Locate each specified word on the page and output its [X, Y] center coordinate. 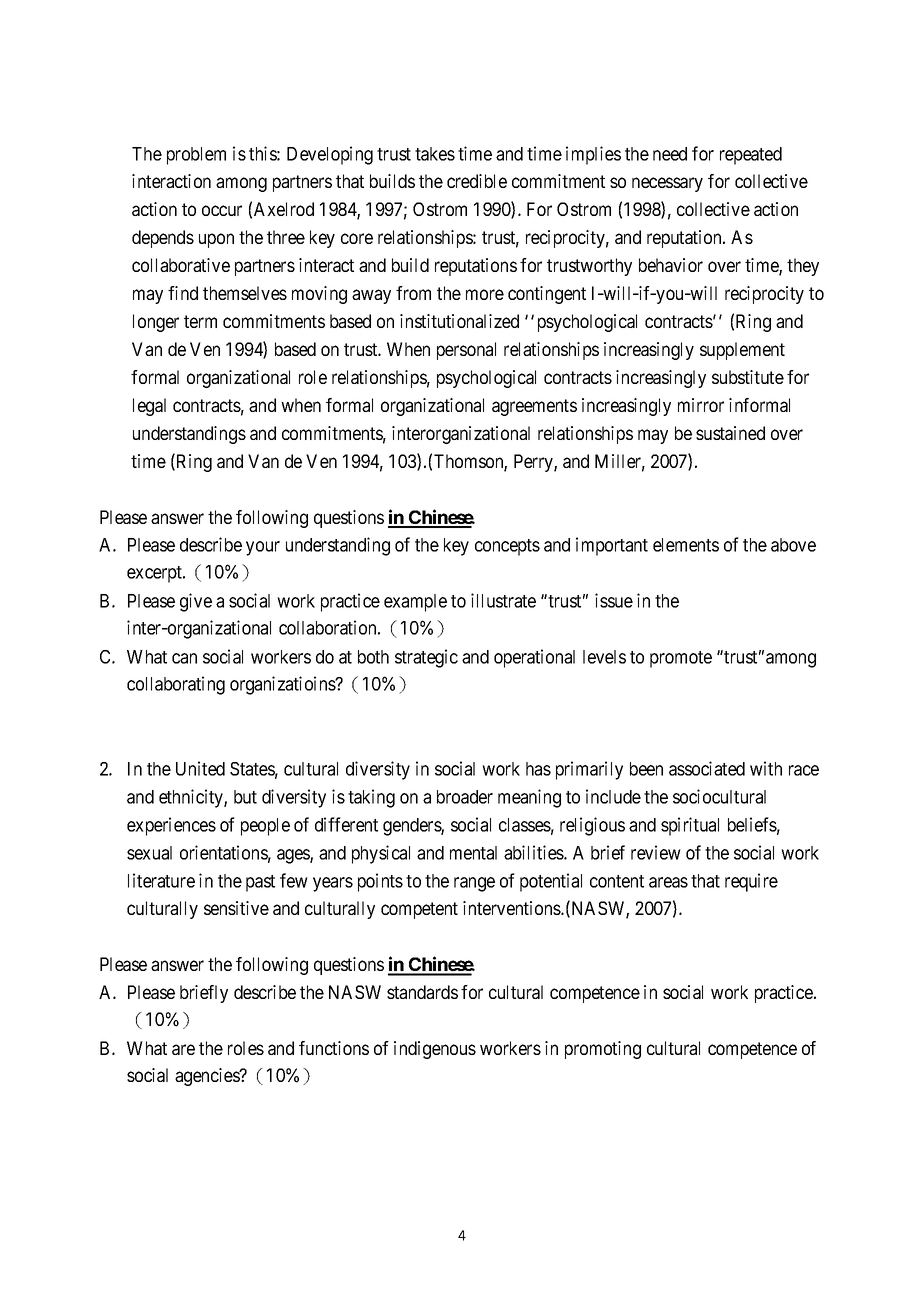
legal [149, 407]
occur [222, 210]
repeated [751, 156]
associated [707, 768]
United [200, 768]
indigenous [435, 1050]
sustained [730, 433]
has [538, 769]
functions [334, 1048]
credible [477, 181]
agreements [534, 407]
